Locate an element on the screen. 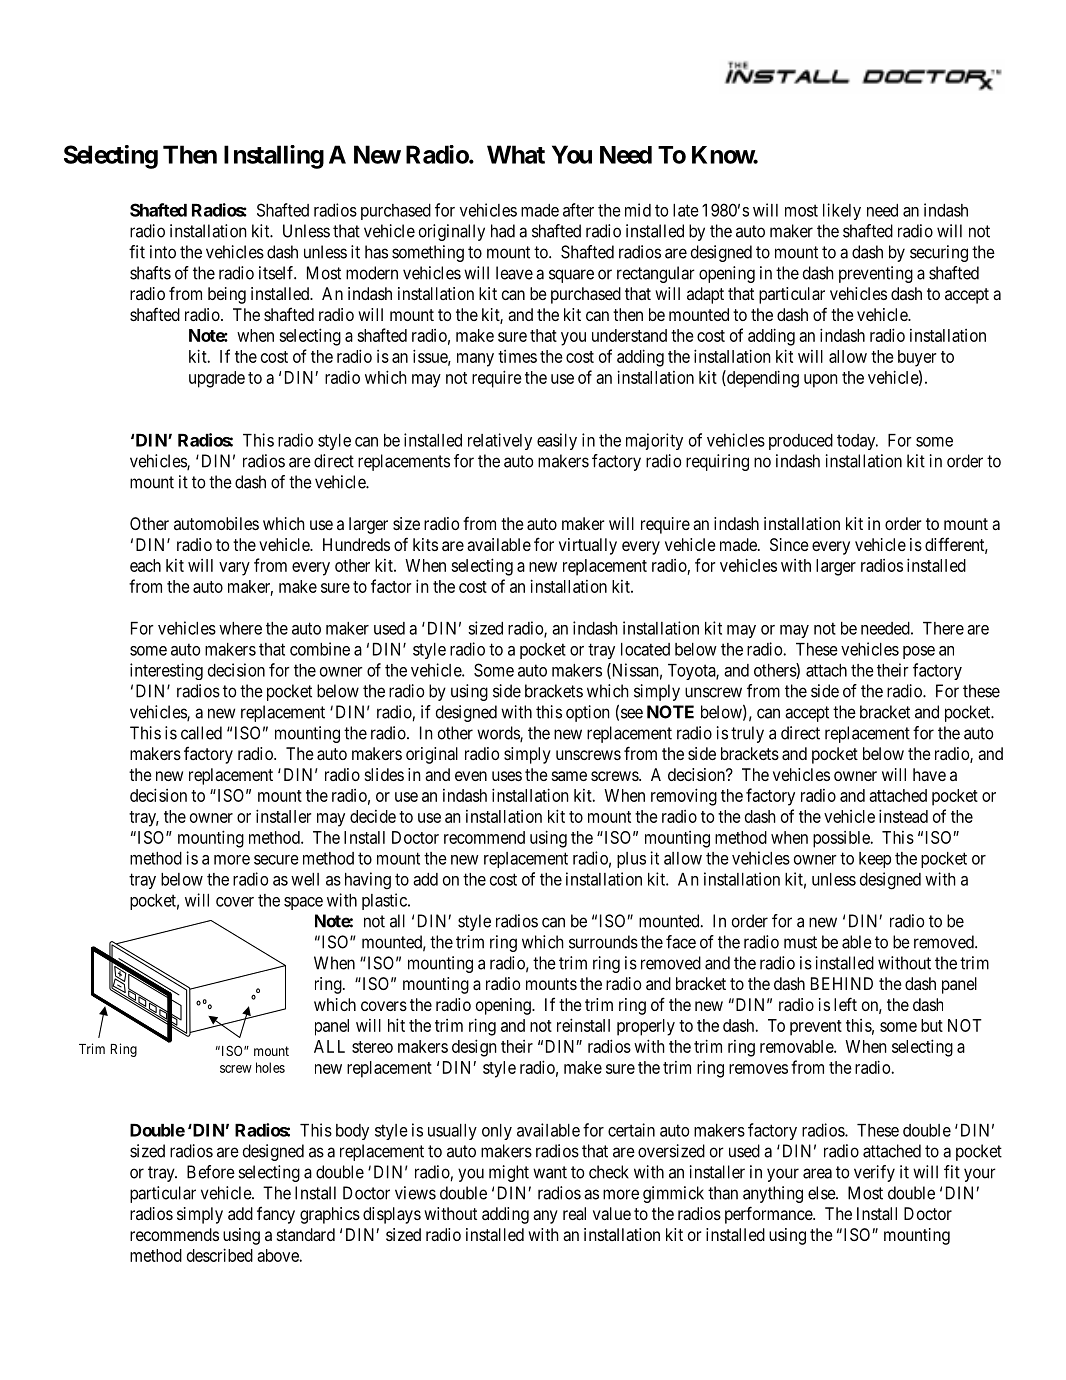  space is located at coordinates (303, 903).
